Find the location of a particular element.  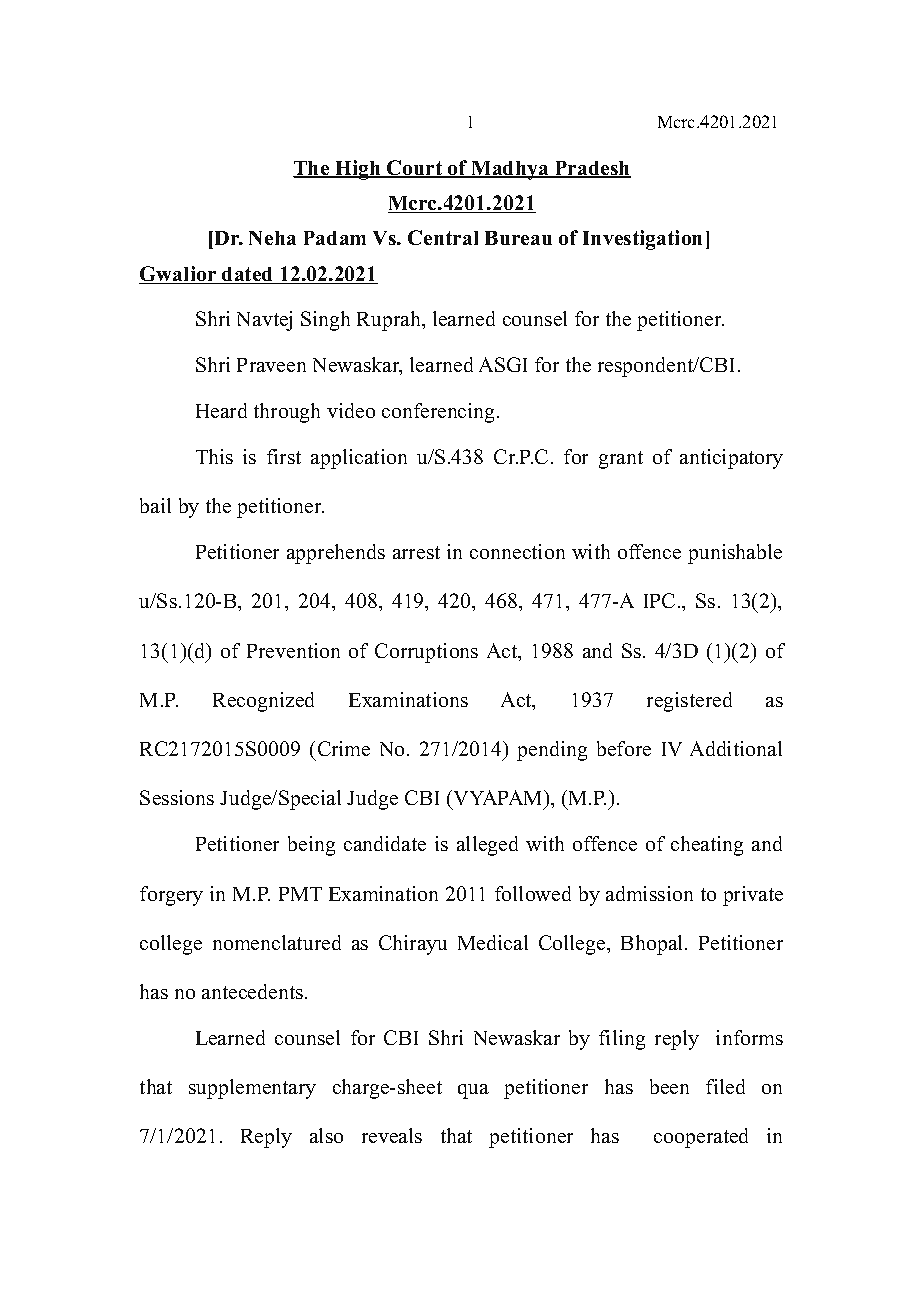

registered is located at coordinates (689, 702).
